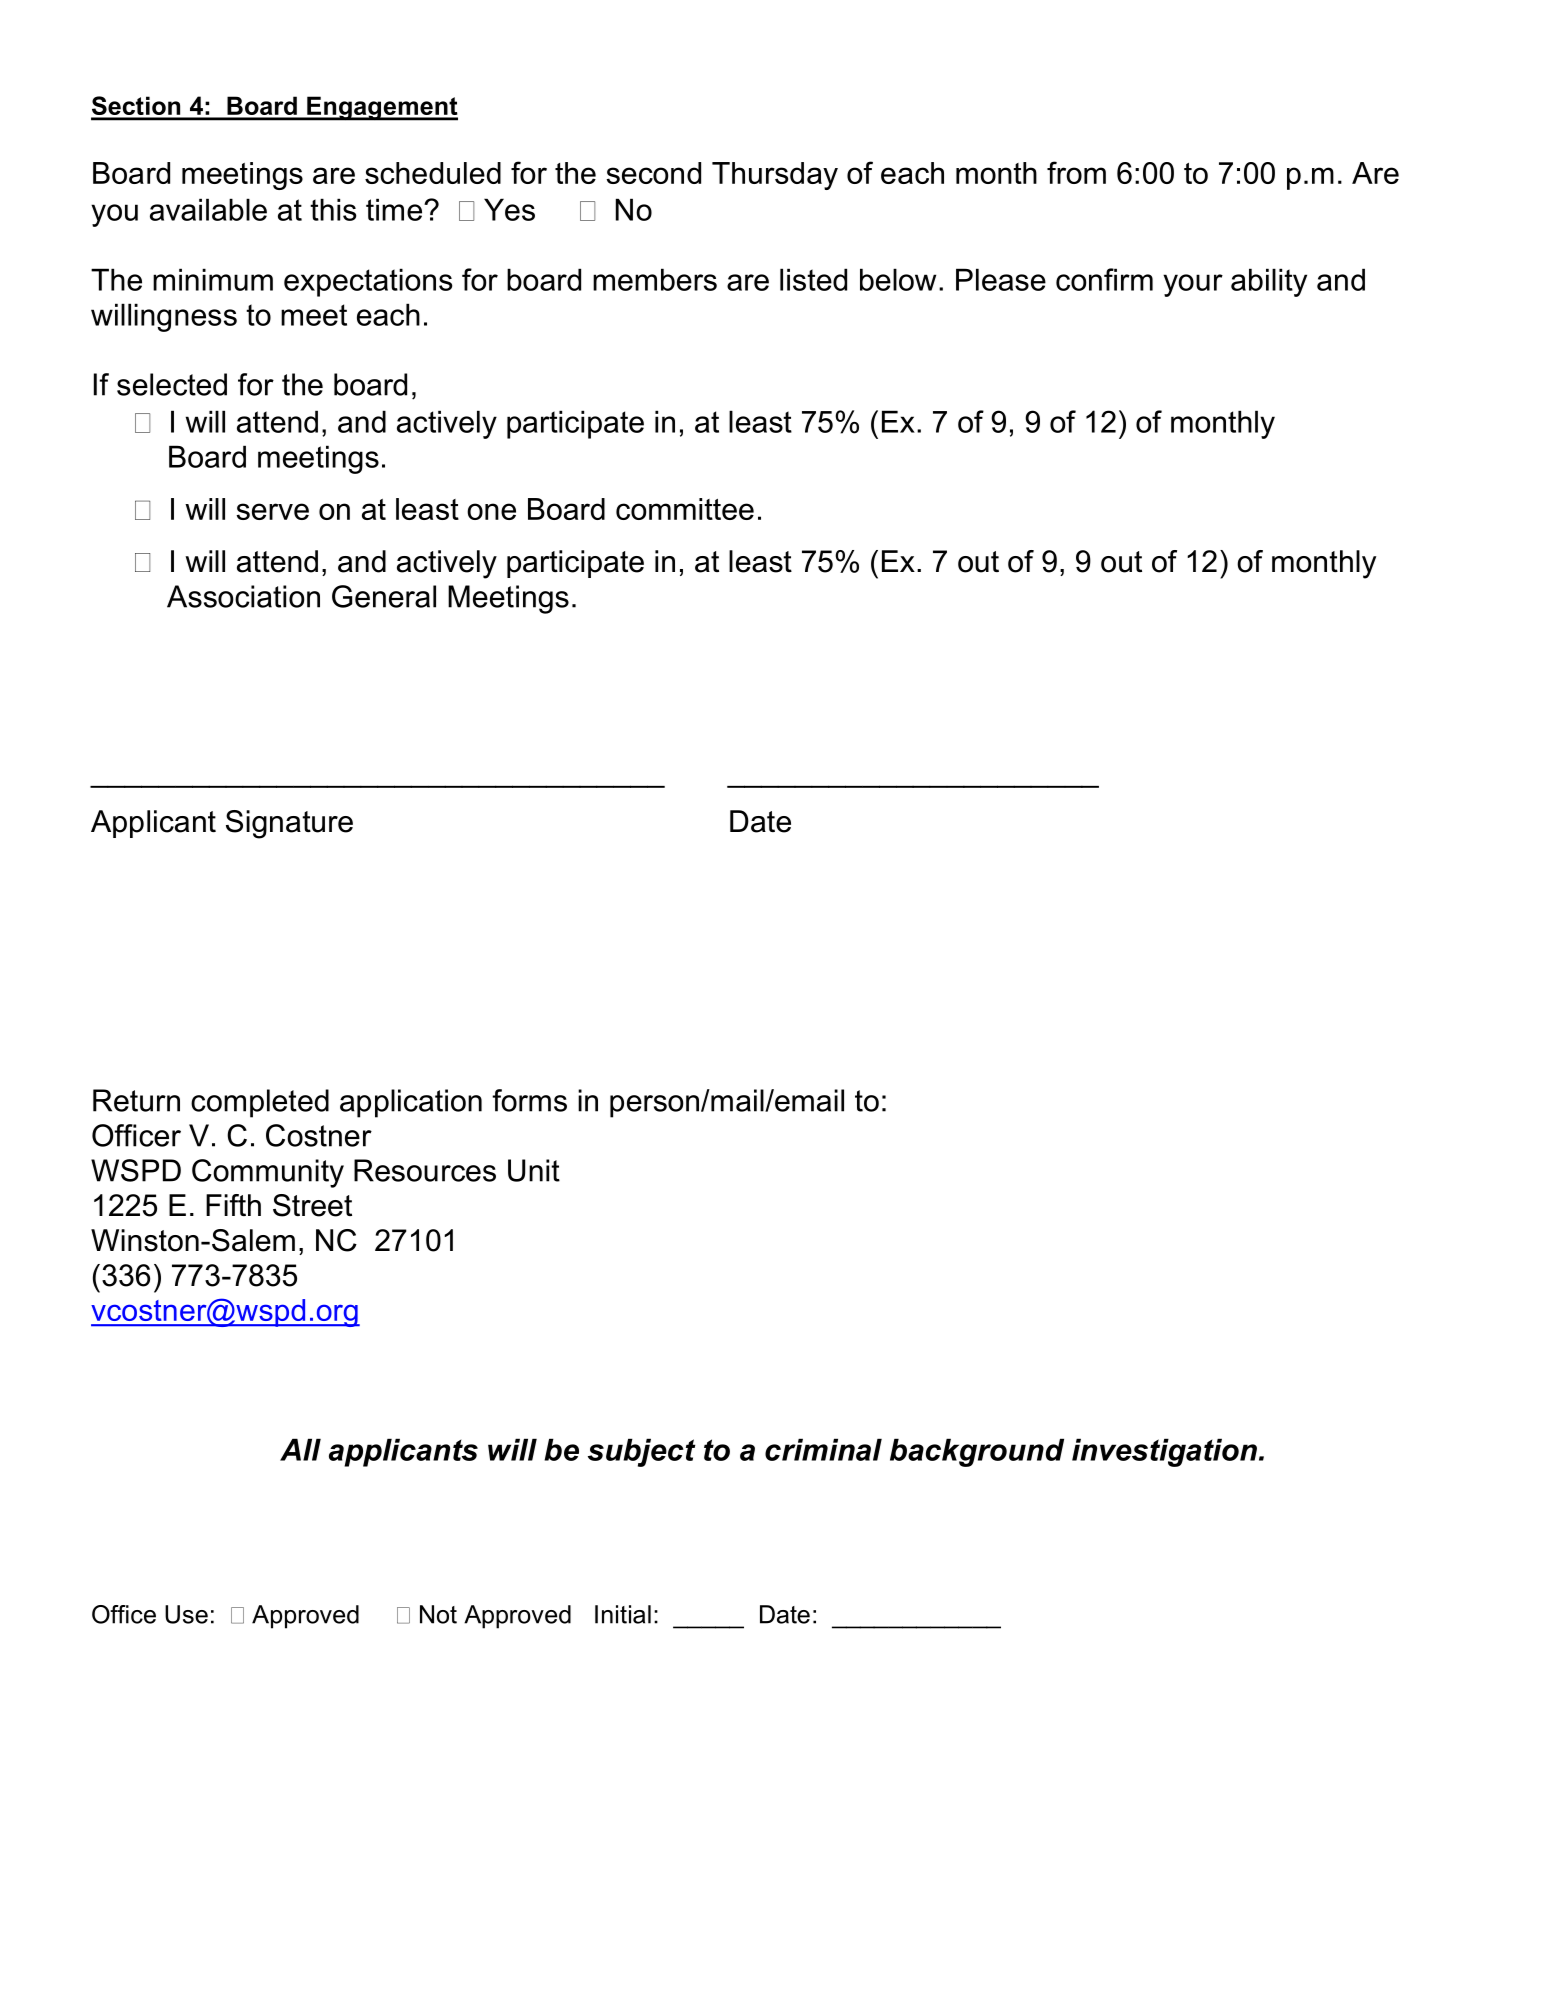 The image size is (1548, 2004). Describe the element at coordinates (1193, 285) in the document. I see `your` at that location.
